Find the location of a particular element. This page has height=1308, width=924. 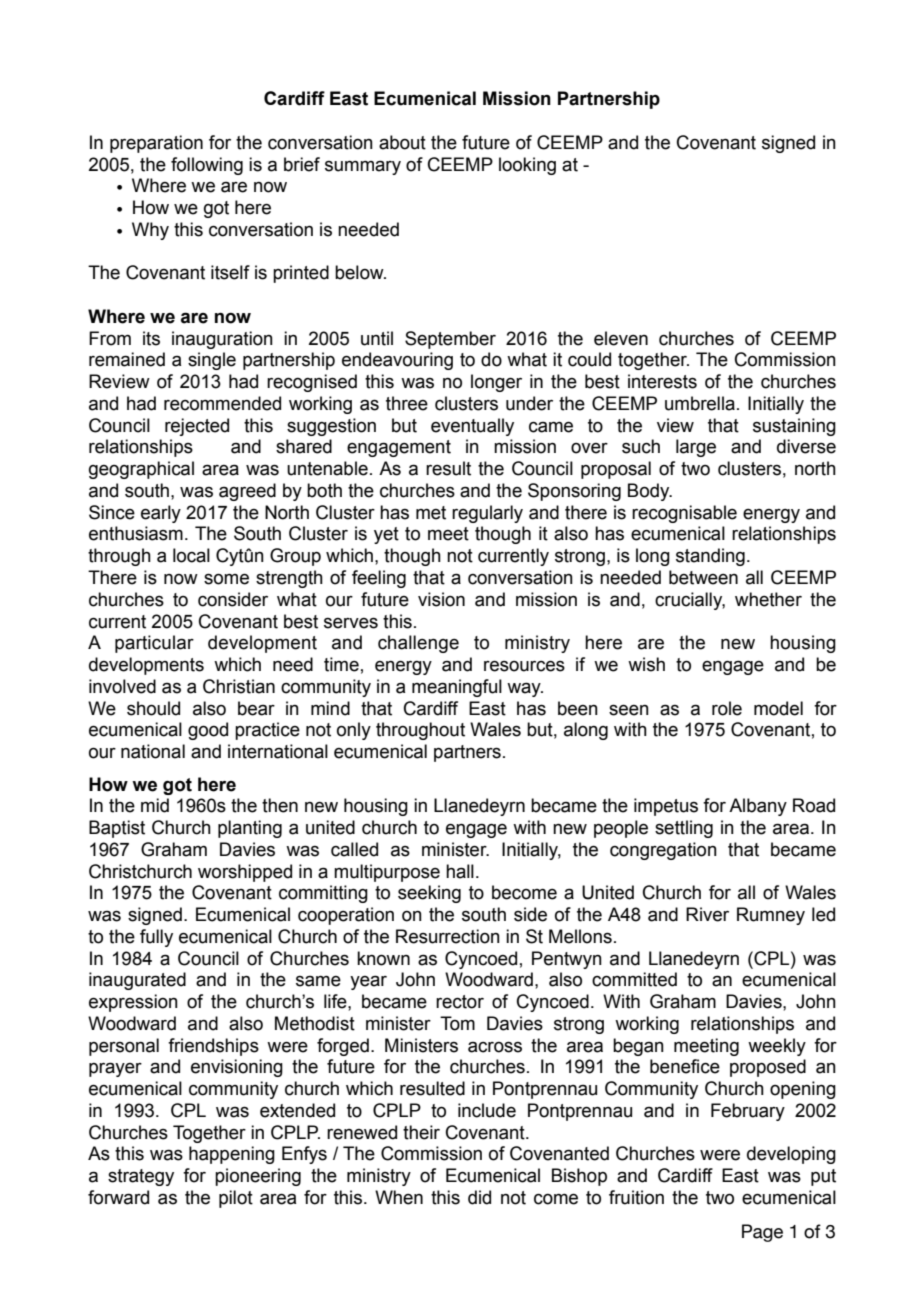

rejected is located at coordinates (197, 427).
